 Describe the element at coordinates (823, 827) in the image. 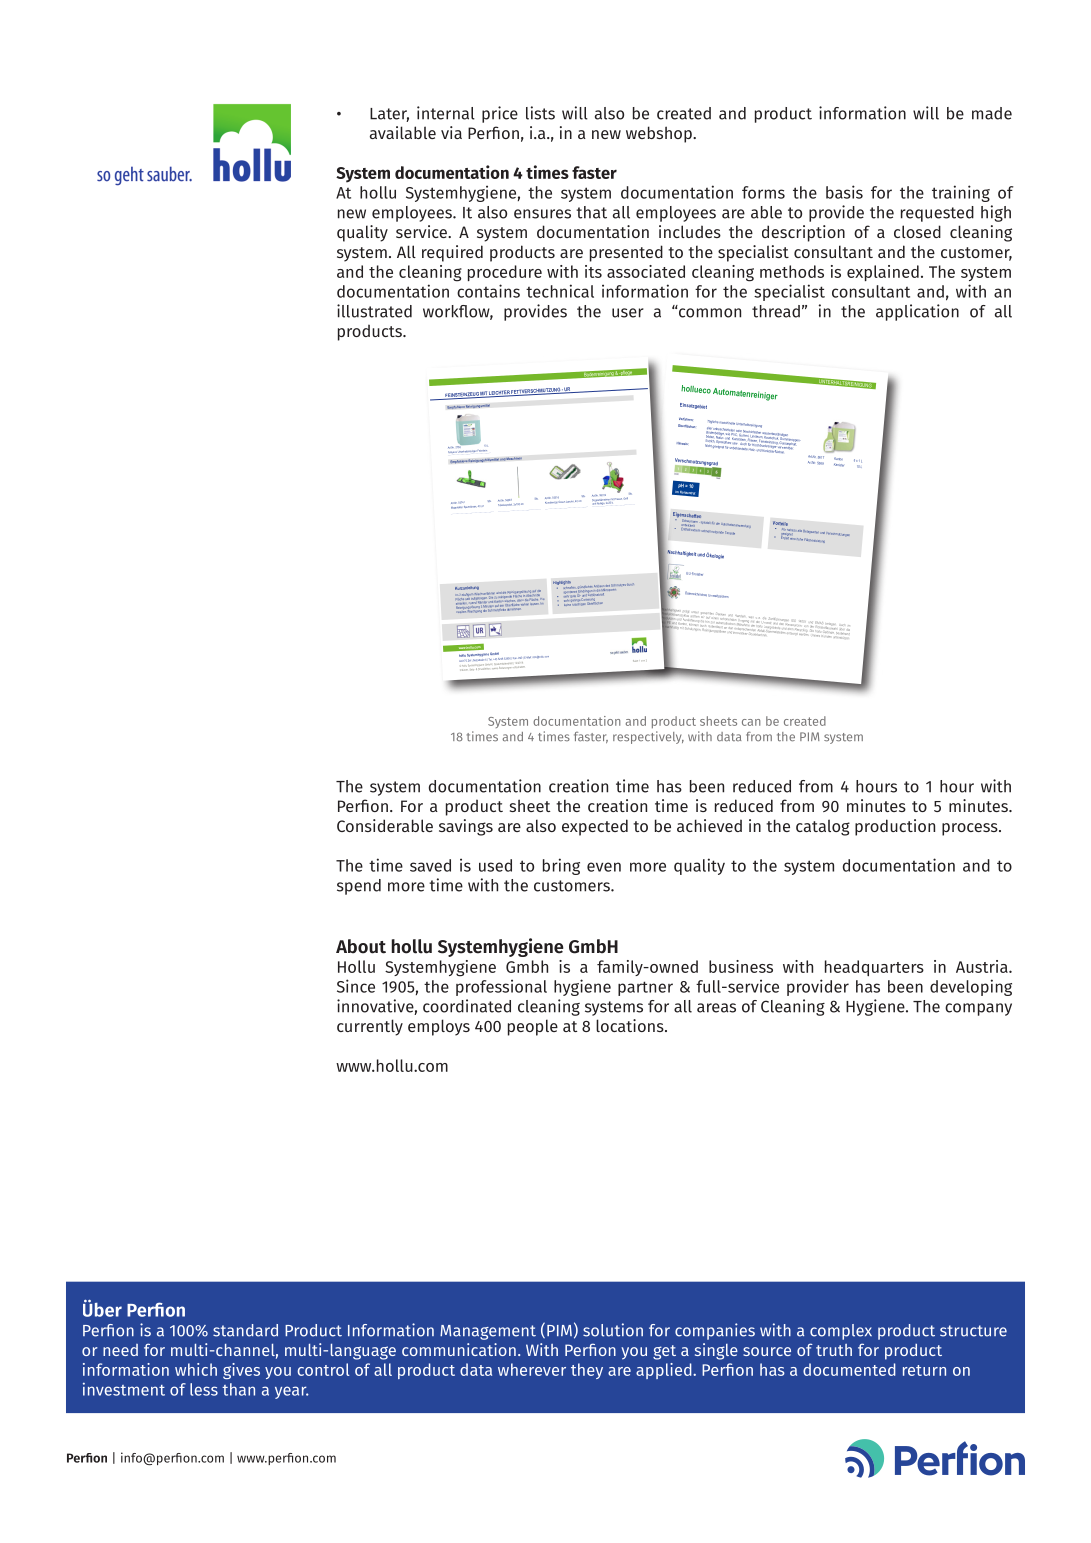

I see `catalog` at that location.
